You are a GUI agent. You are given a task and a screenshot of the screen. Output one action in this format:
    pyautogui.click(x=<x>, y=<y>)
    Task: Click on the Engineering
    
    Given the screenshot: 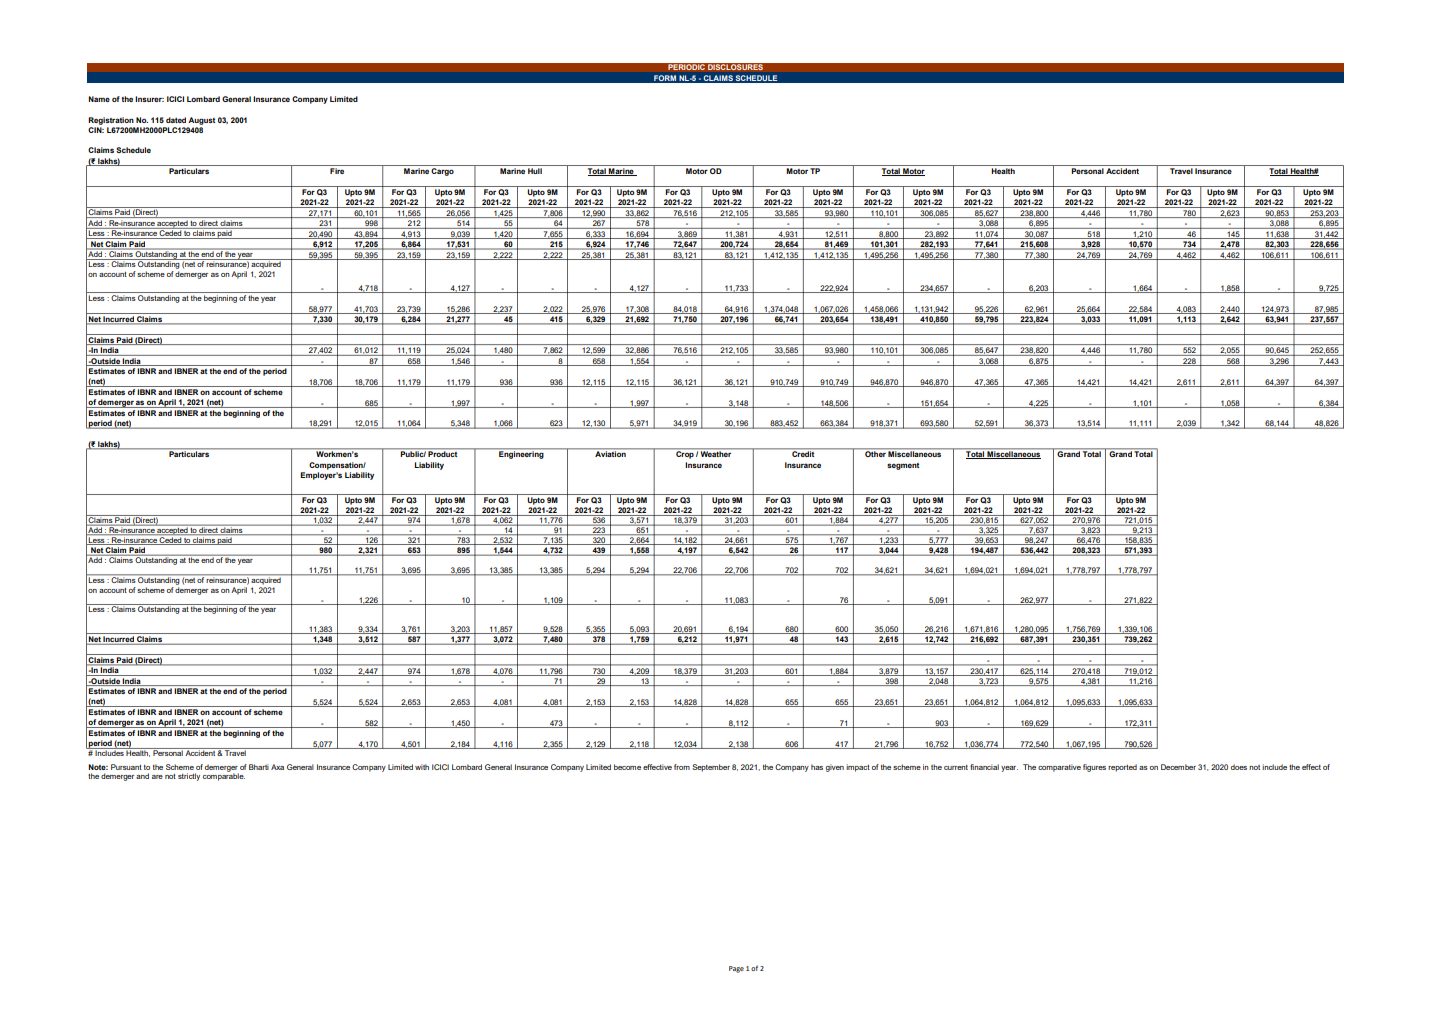 What is the action you would take?
    pyautogui.click(x=521, y=454)
